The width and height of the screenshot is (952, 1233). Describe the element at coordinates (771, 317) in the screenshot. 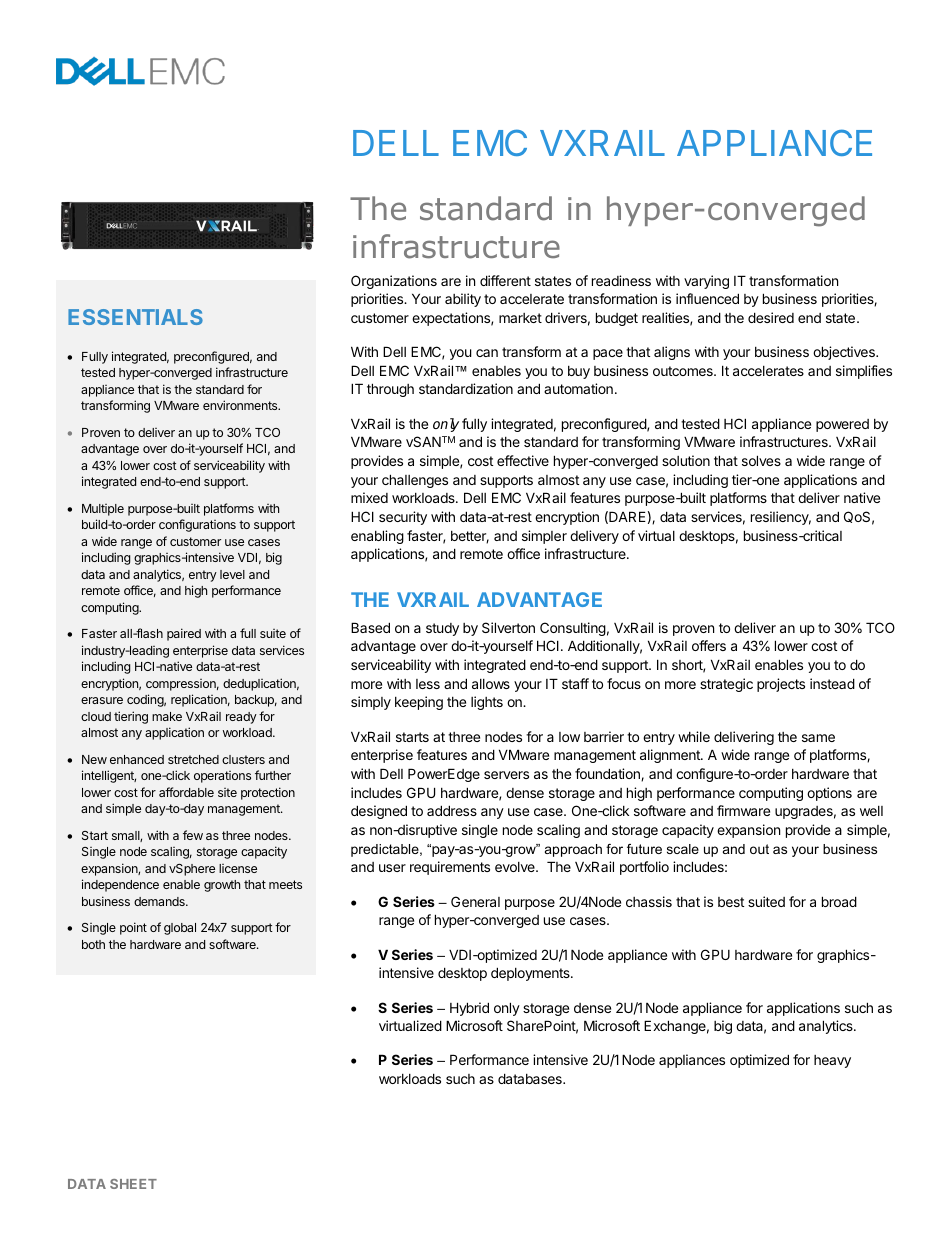

I see `desired` at that location.
